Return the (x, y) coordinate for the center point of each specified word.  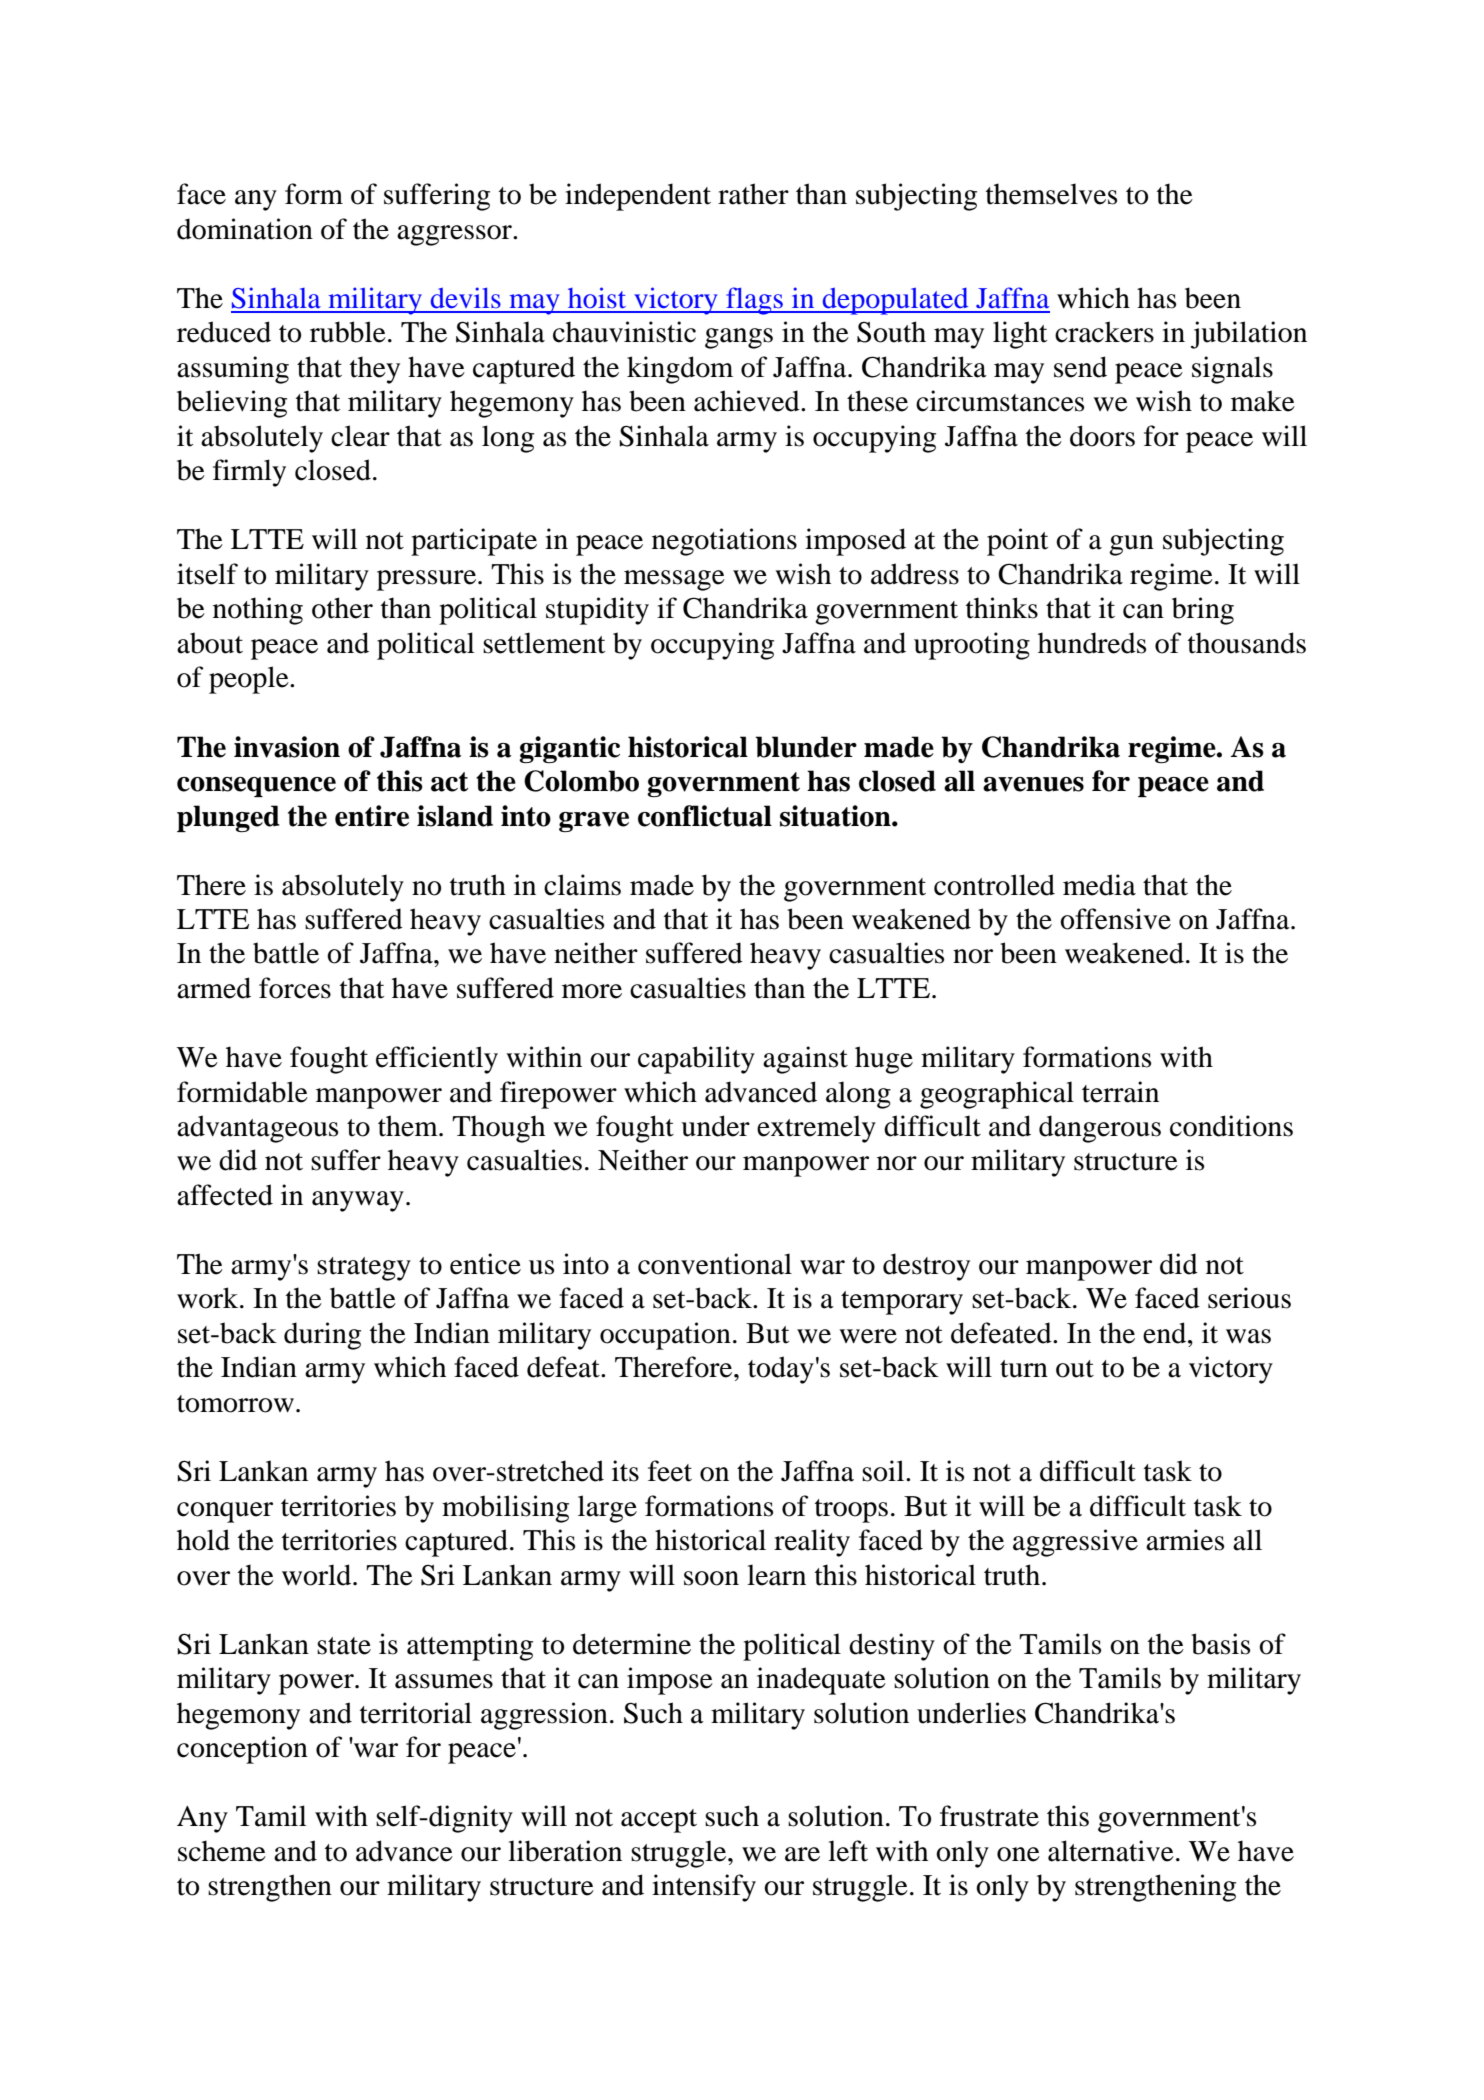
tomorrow (235, 1404)
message (674, 580)
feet (670, 1471)
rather (753, 194)
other (342, 608)
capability (696, 1060)
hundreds (1092, 643)
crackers (1104, 332)
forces (295, 988)
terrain (1120, 1092)
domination (245, 229)
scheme (222, 1851)
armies (1185, 1540)
